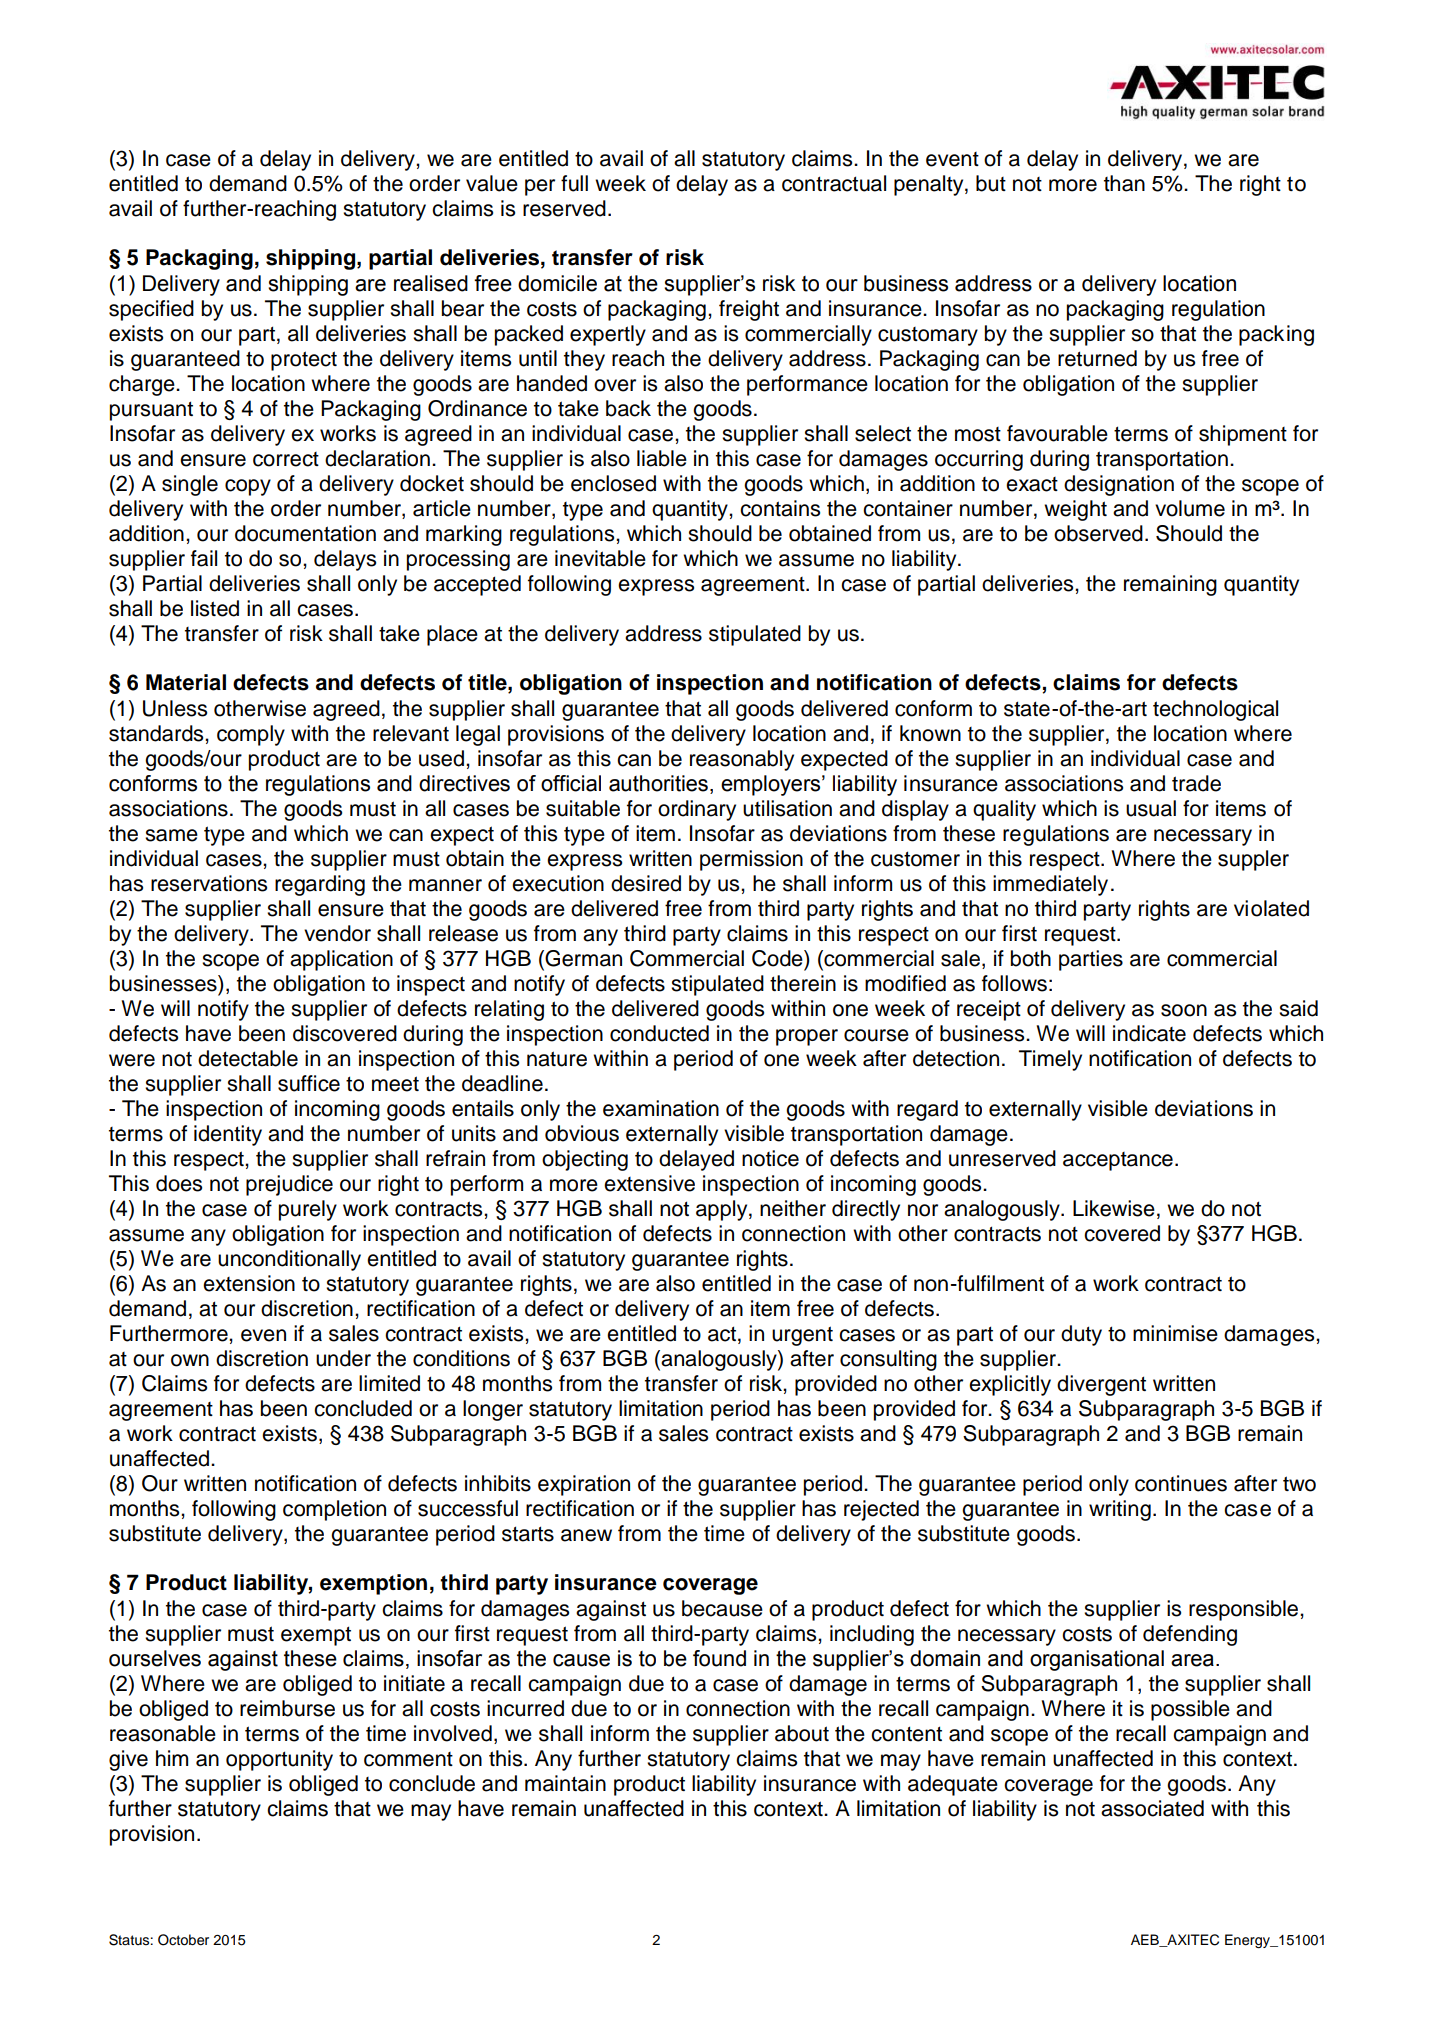 The width and height of the document is (1438, 2034). What do you see at coordinates (251, 735) in the document?
I see `comply` at bounding box center [251, 735].
